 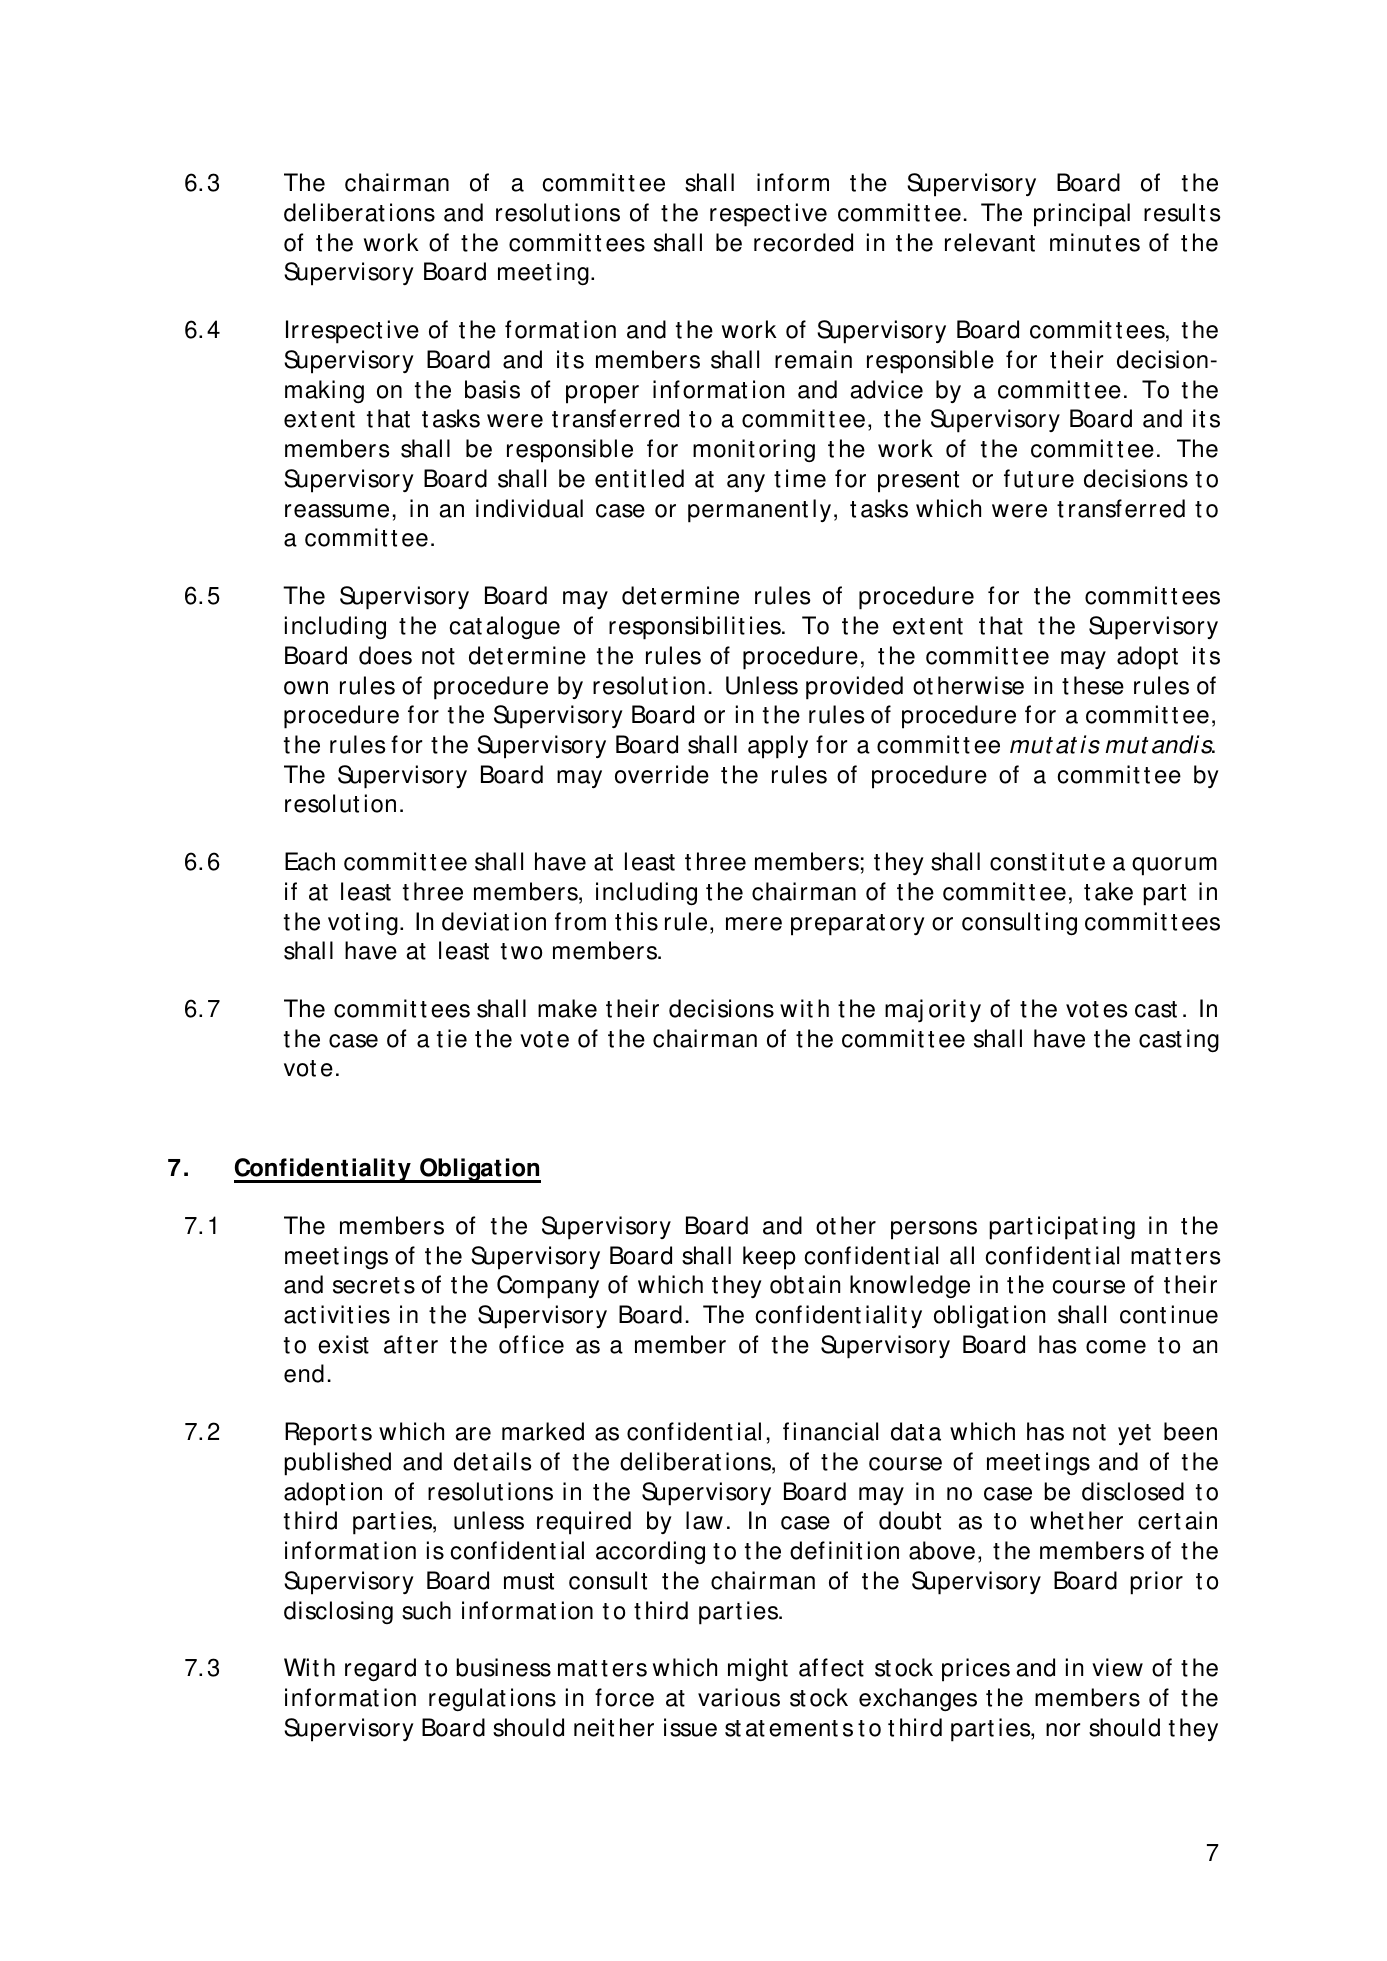 What do you see at coordinates (366, 1285) in the screenshot?
I see `secret` at bounding box center [366, 1285].
